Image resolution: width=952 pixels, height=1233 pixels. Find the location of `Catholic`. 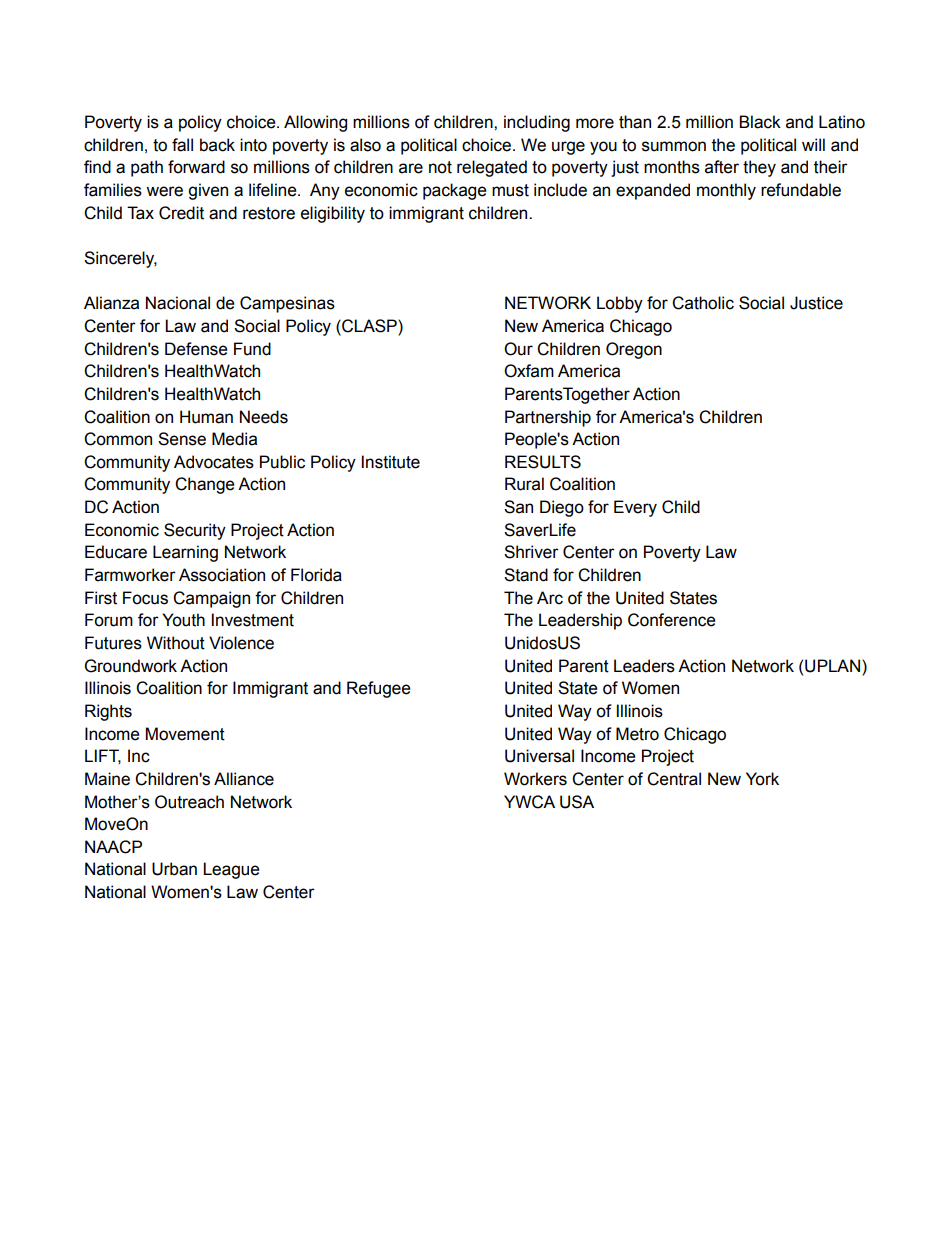

Catholic is located at coordinates (703, 303).
